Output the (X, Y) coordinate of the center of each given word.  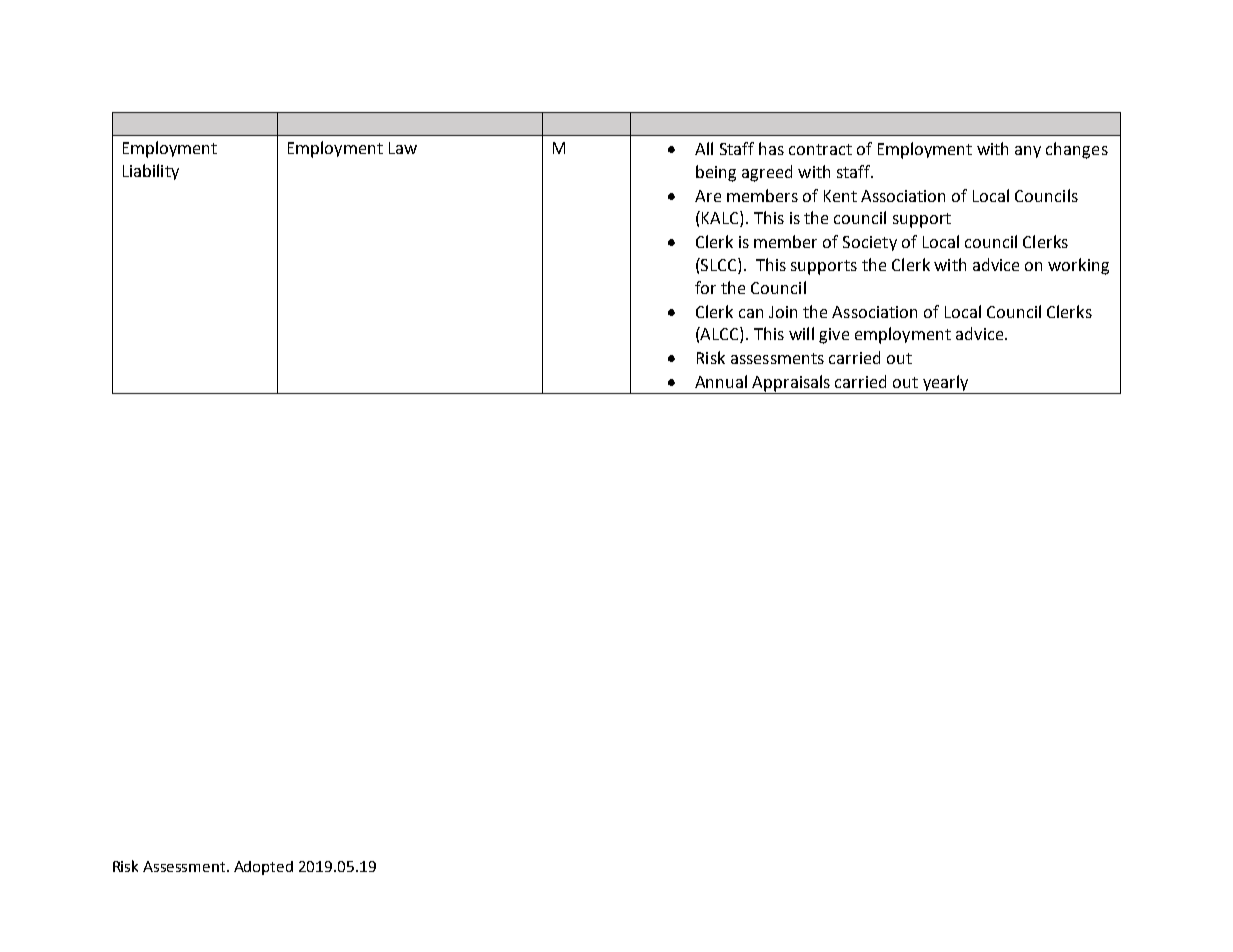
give (834, 336)
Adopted (263, 868)
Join (783, 312)
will (801, 333)
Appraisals (792, 384)
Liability (151, 172)
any (1028, 152)
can (751, 313)
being (716, 173)
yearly (946, 384)
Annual (721, 381)
